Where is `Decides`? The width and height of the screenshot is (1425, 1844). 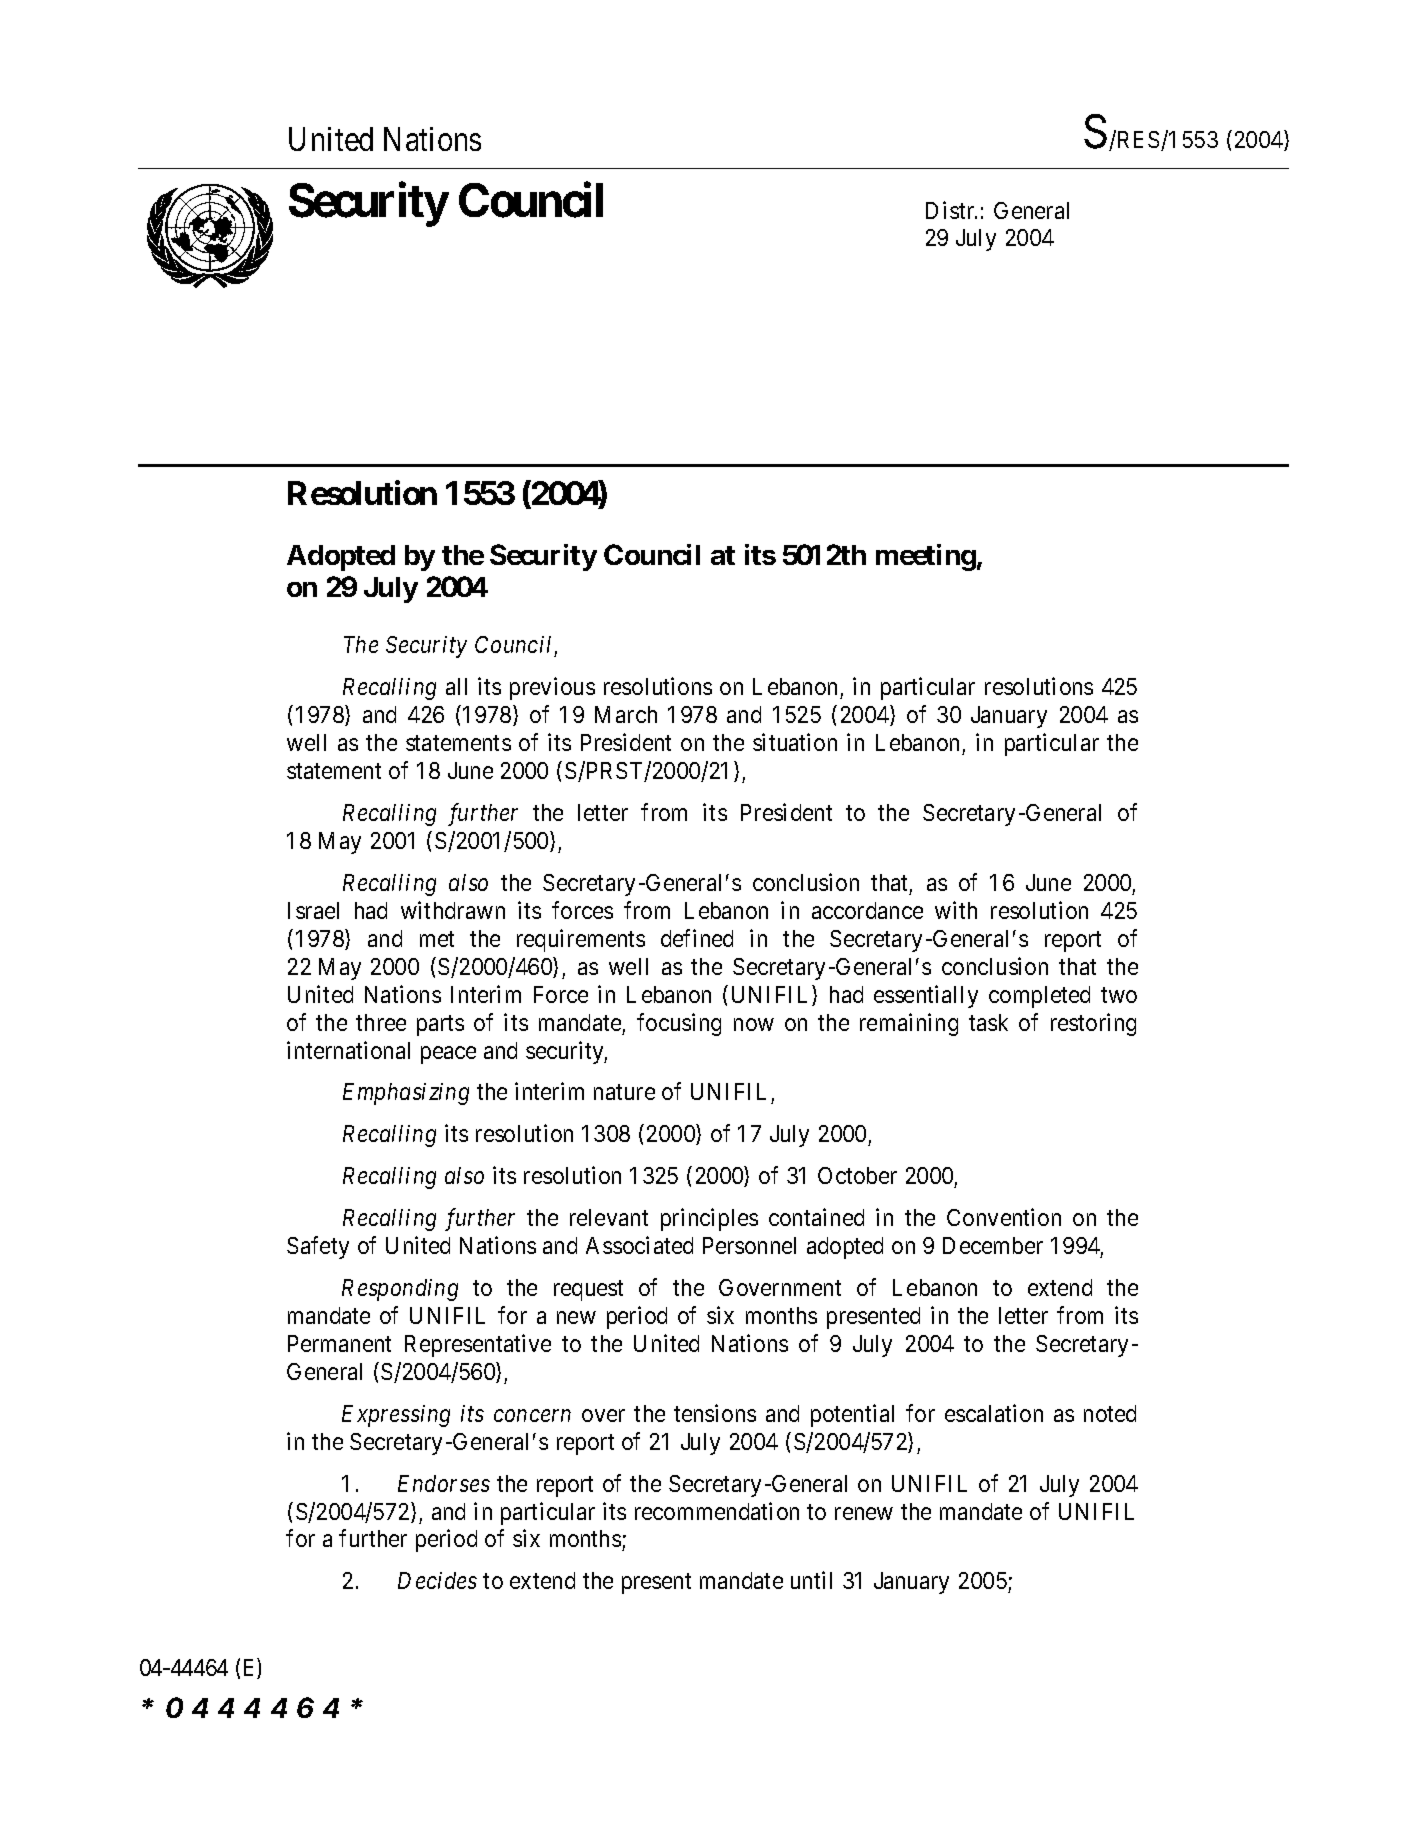 Decides is located at coordinates (437, 1580).
